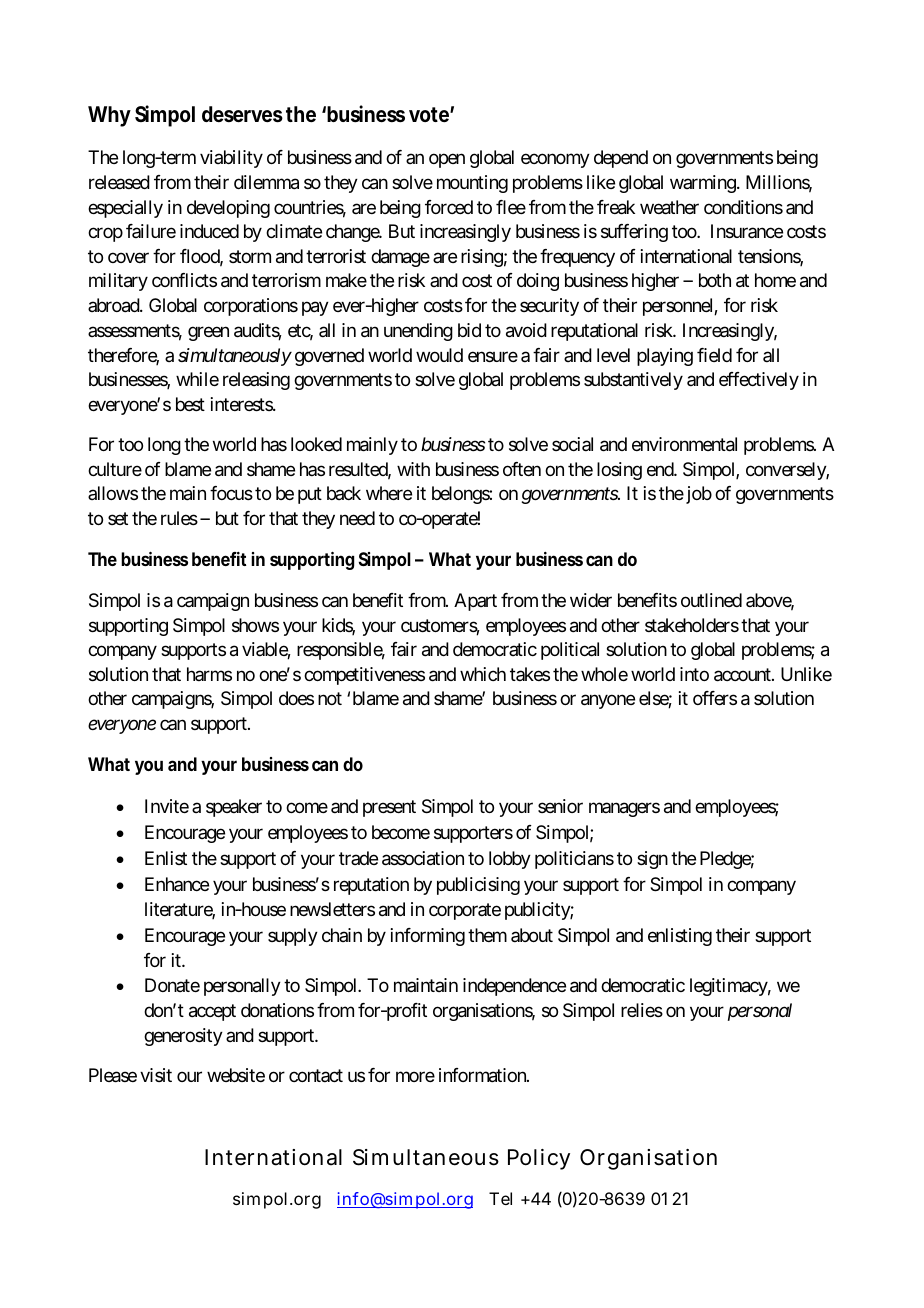  Describe the element at coordinates (500, 1198) in the screenshot. I see `Tel` at that location.
